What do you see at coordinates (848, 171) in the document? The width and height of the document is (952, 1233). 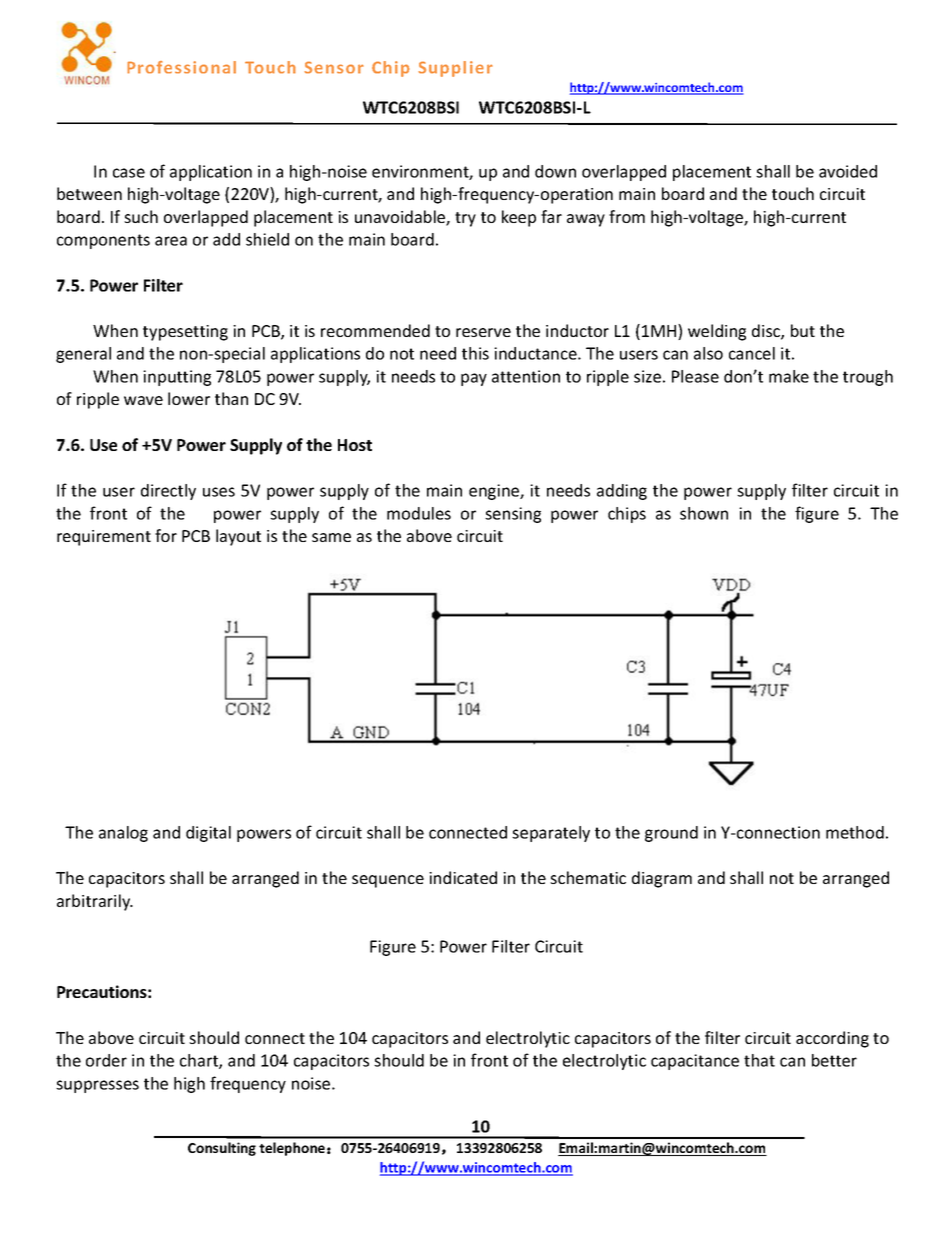 I see `avoided` at bounding box center [848, 171].
